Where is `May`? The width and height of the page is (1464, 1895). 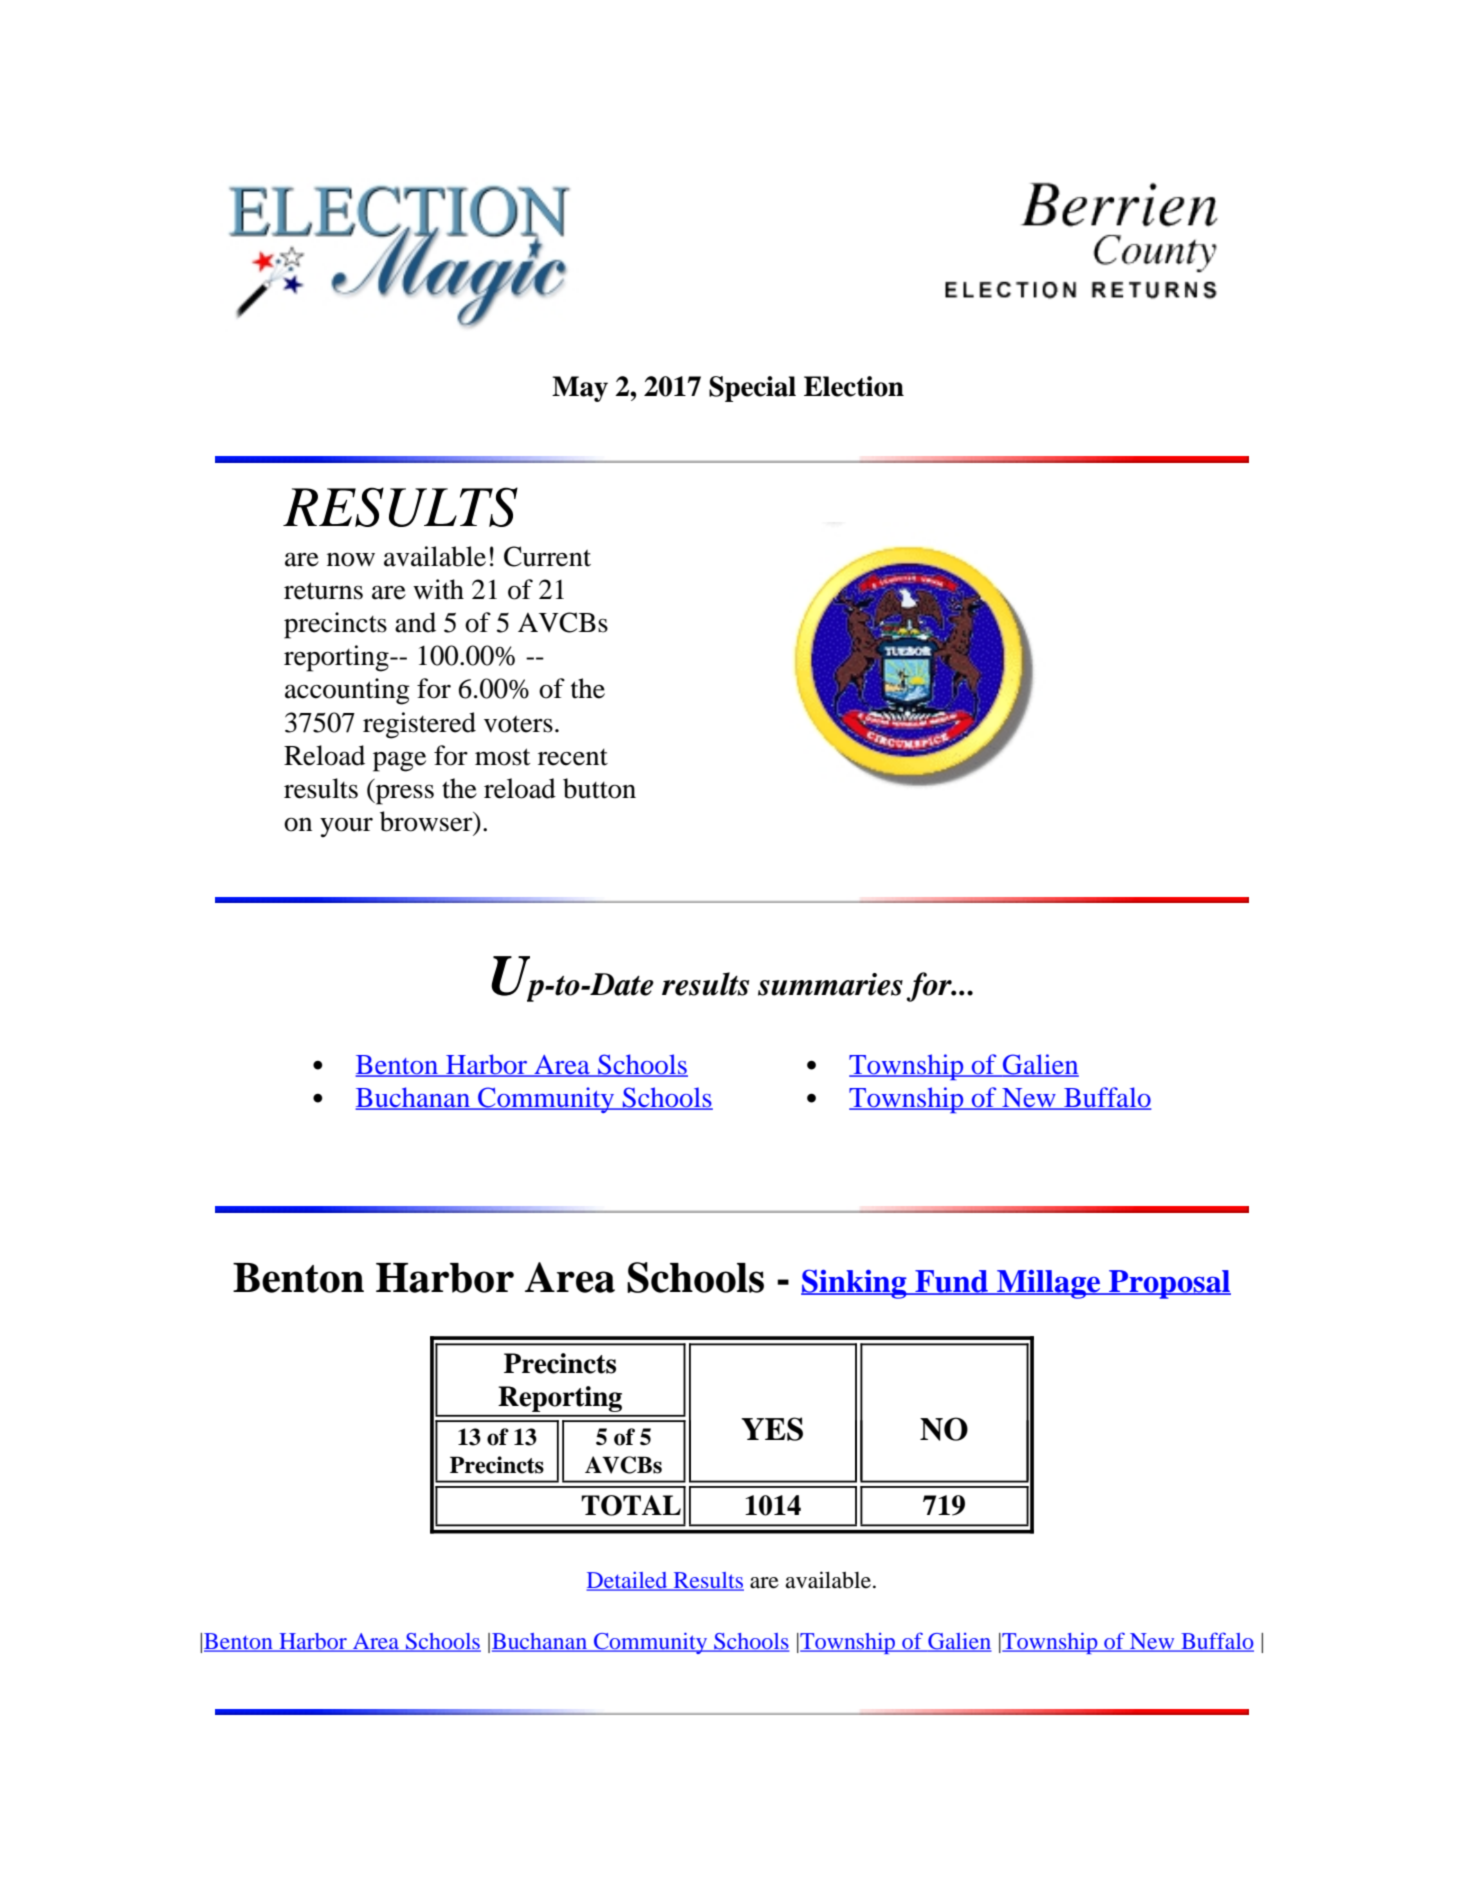
May is located at coordinates (580, 389).
